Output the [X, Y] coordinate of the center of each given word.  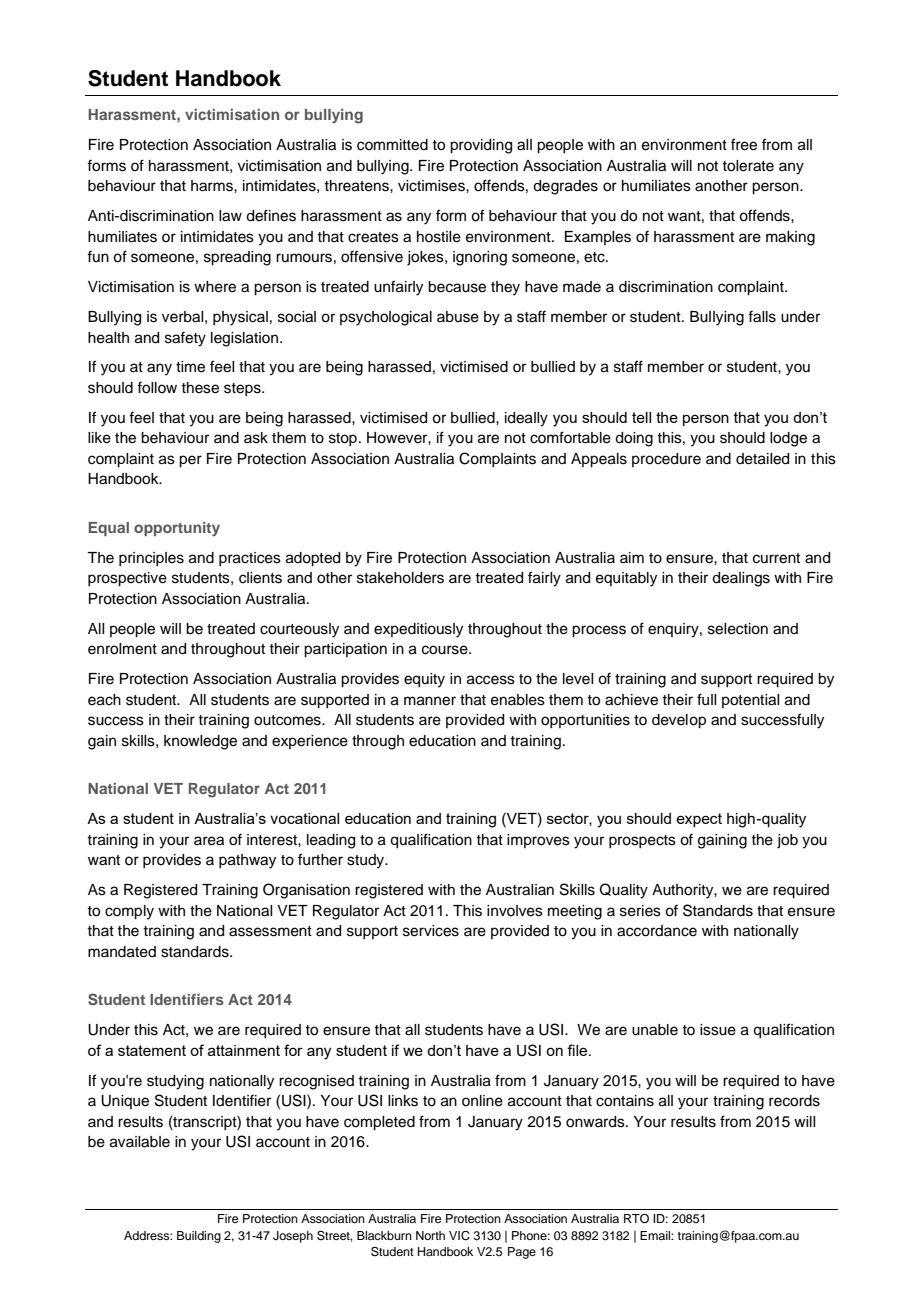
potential [750, 701]
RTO [636, 1219]
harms [213, 186]
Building [199, 1237]
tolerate [748, 166]
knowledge [200, 742]
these [200, 388]
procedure [666, 460]
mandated [122, 952]
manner [430, 701]
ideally [526, 419]
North [430, 1235]
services [431, 931]
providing [481, 146]
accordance [657, 931]
